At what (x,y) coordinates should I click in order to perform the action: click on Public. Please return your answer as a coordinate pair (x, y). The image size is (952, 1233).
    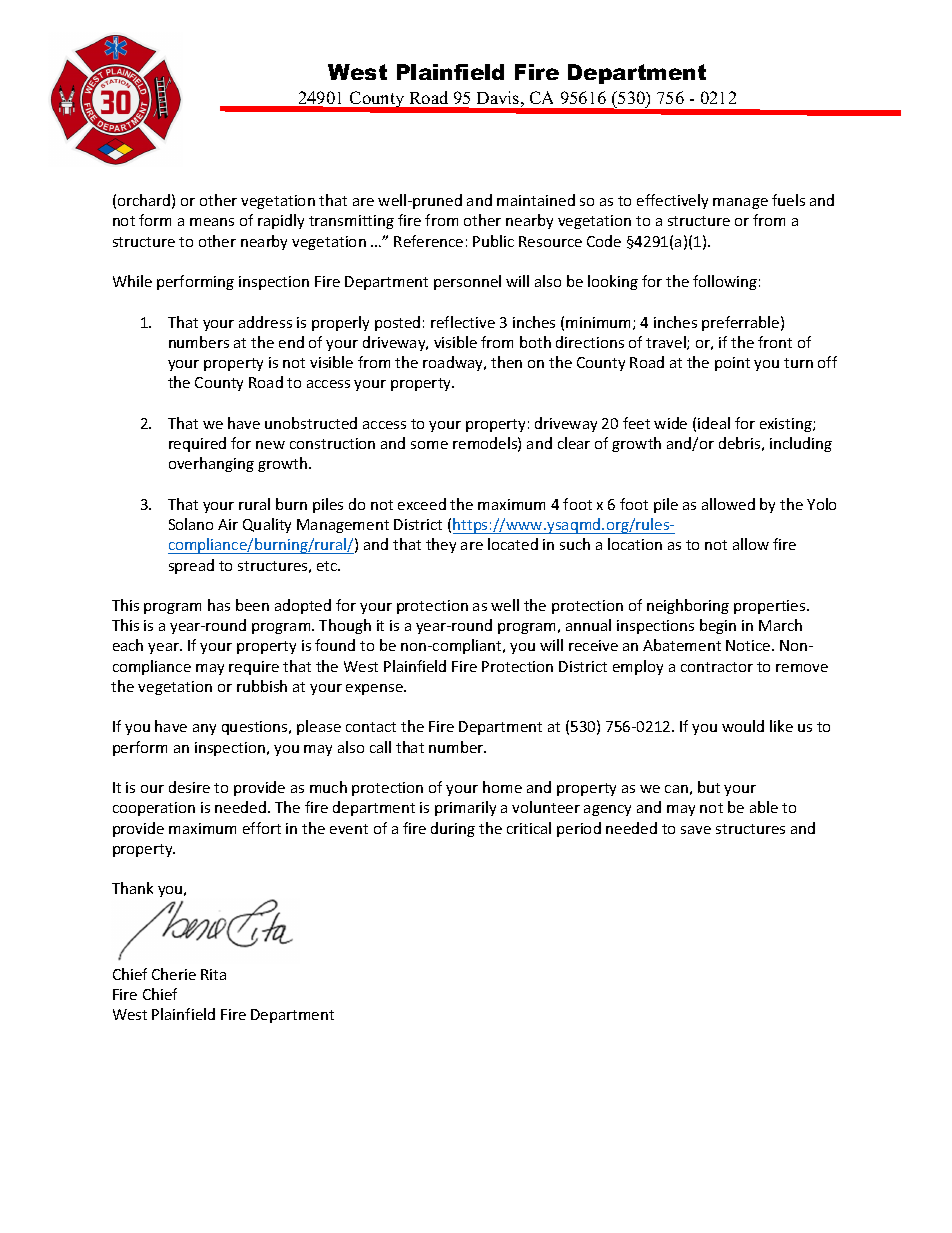
    Looking at the image, I should click on (493, 241).
